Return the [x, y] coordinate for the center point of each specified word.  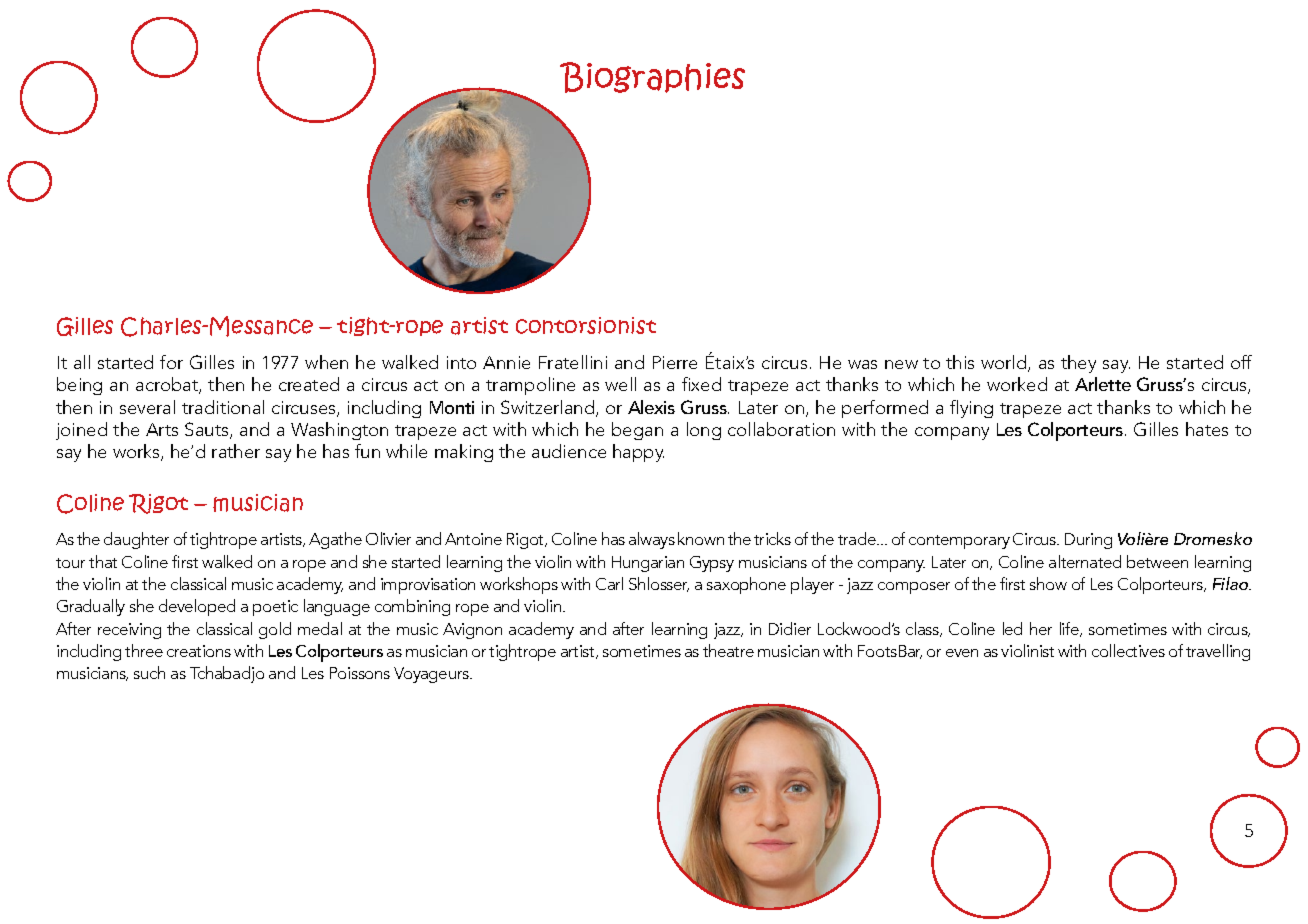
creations [199, 651]
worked [1017, 384]
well [620, 384]
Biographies [652, 77]
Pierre [675, 362]
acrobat [168, 385]
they [1078, 364]
